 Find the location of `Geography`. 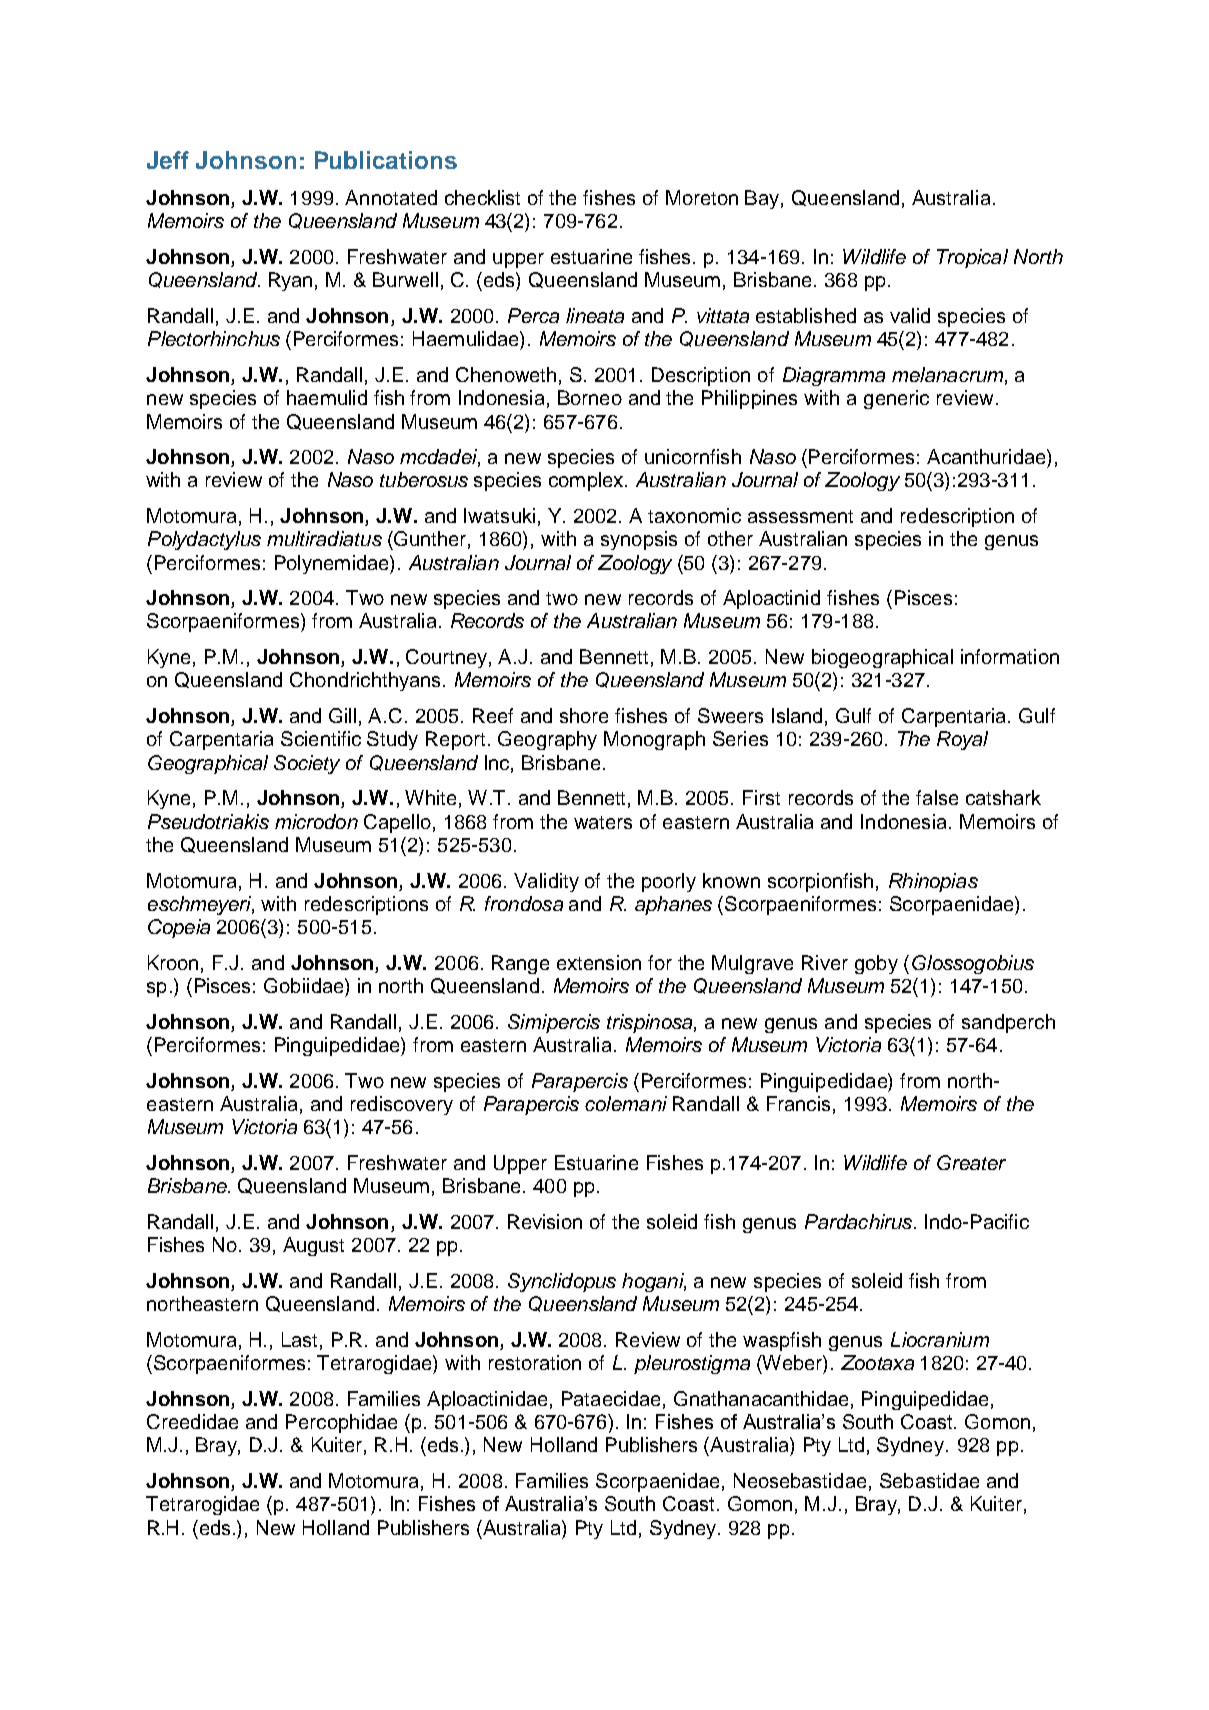

Geography is located at coordinates (547, 740).
